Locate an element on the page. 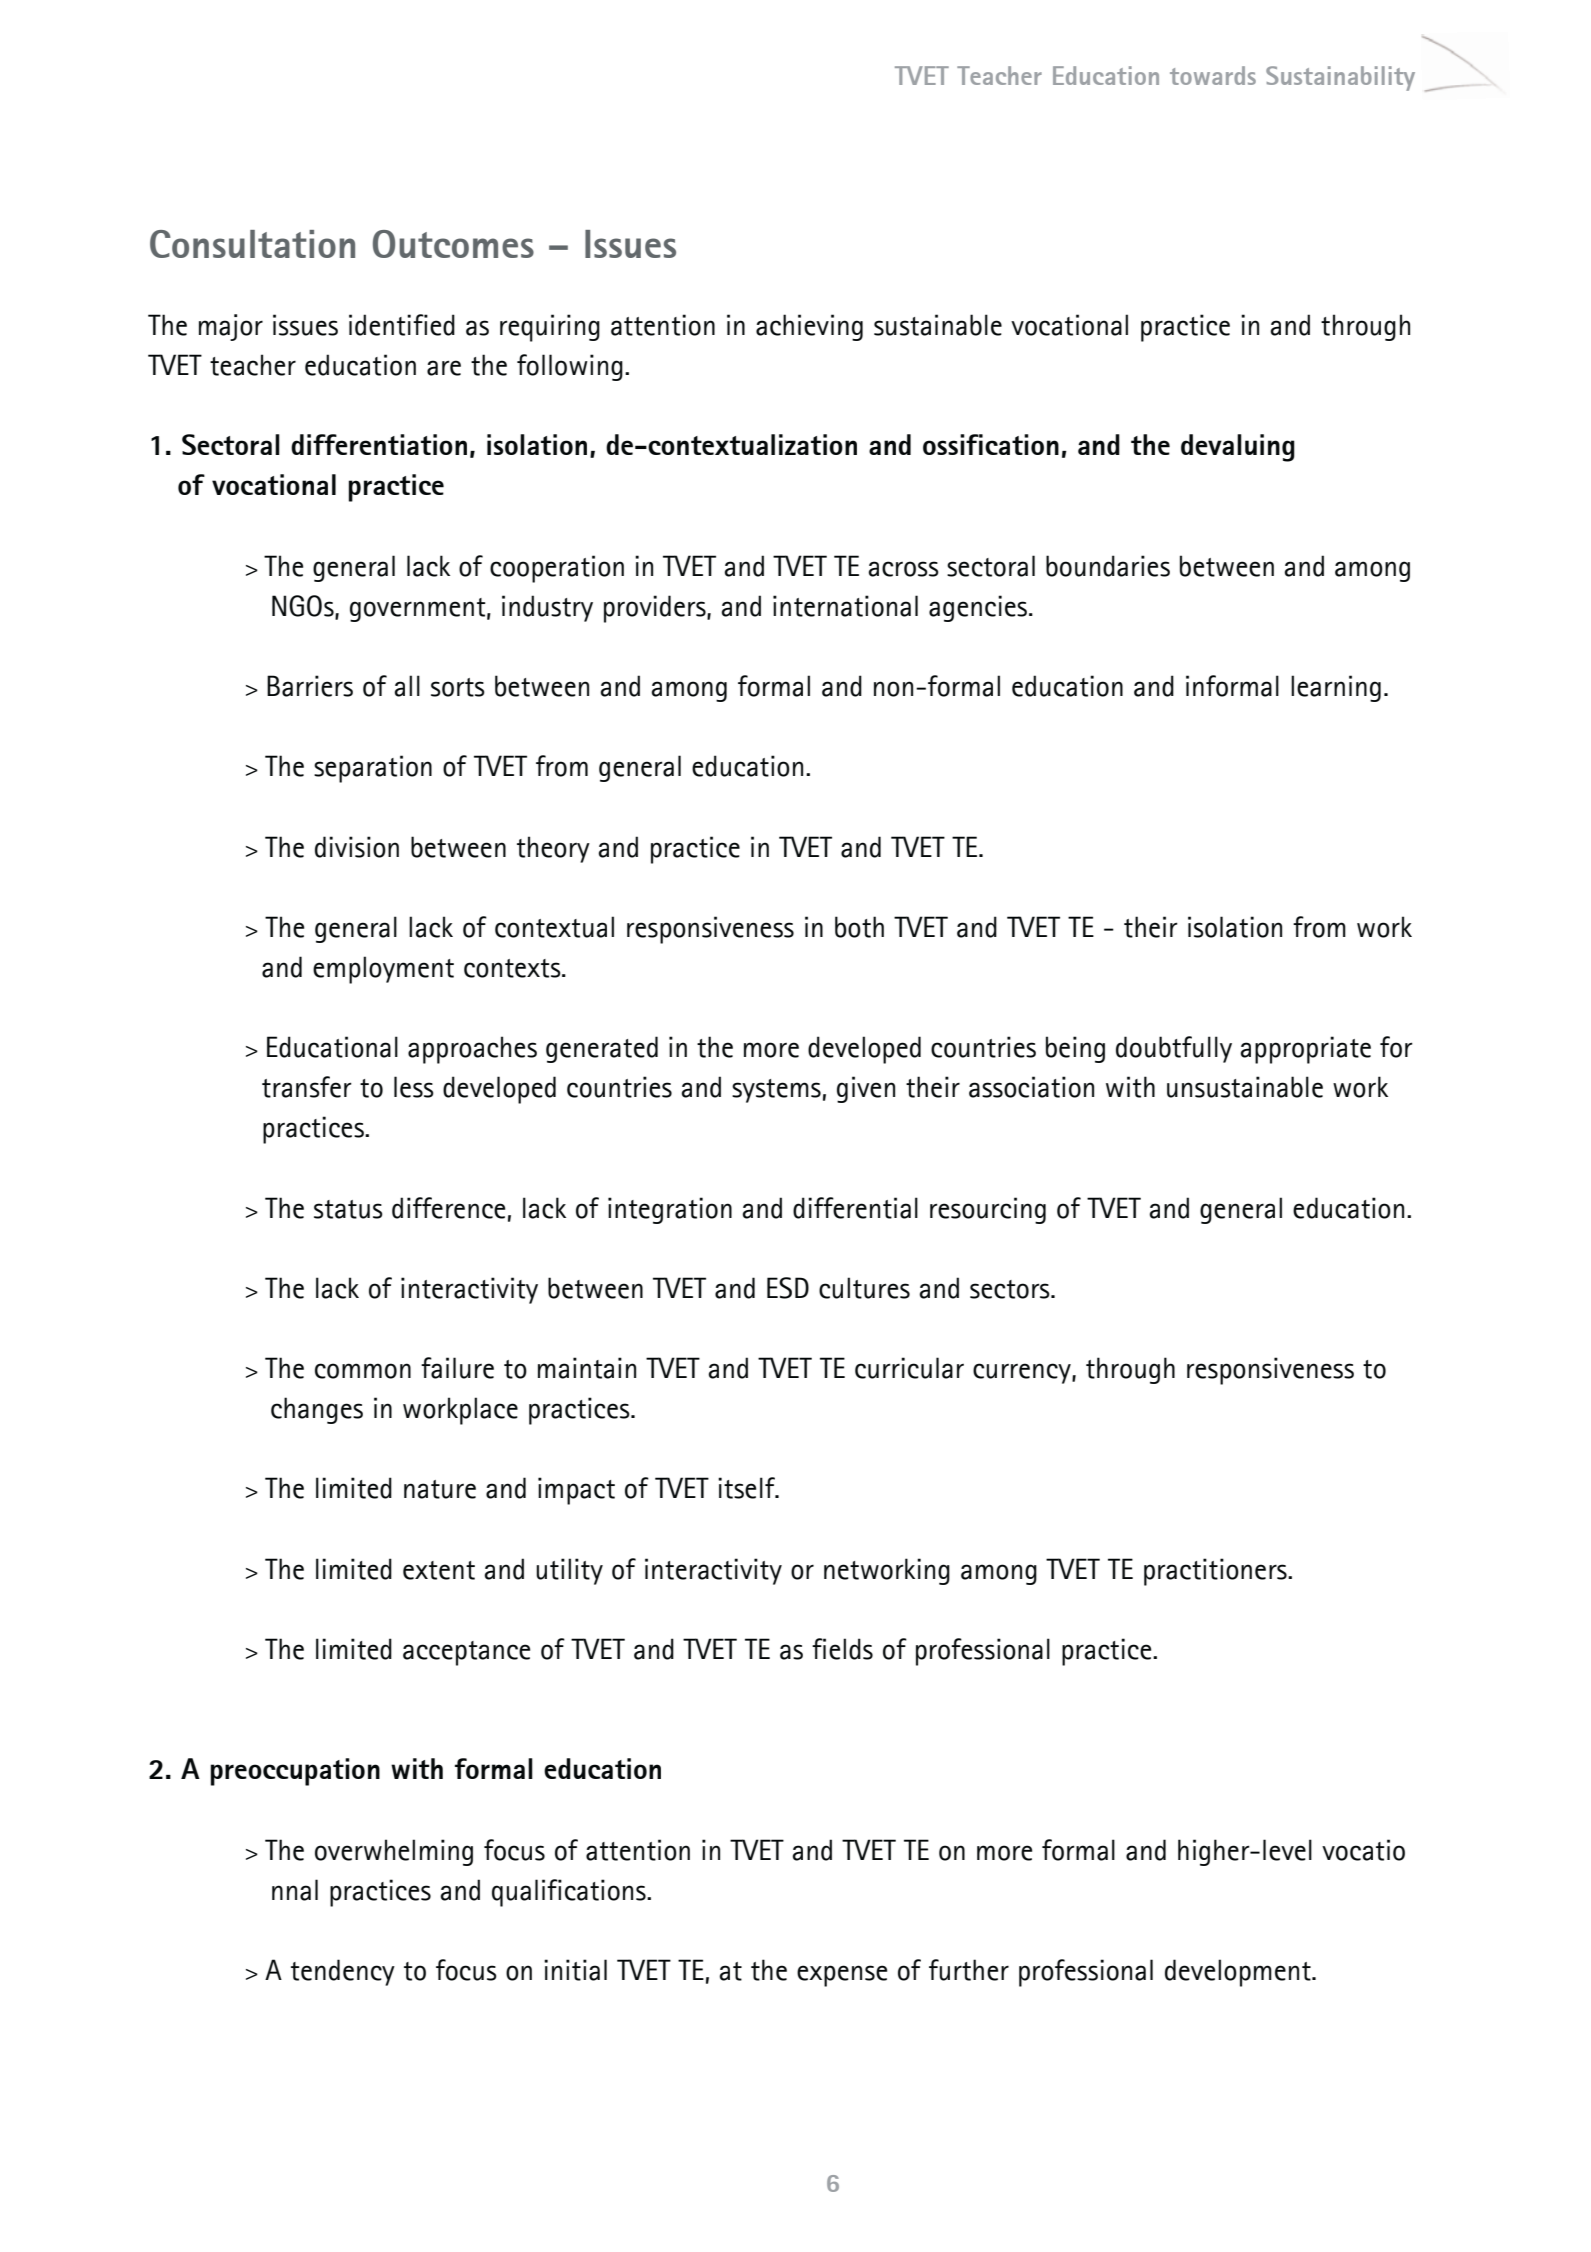 This image has height=2252, width=1591. systems is located at coordinates (776, 1091).
